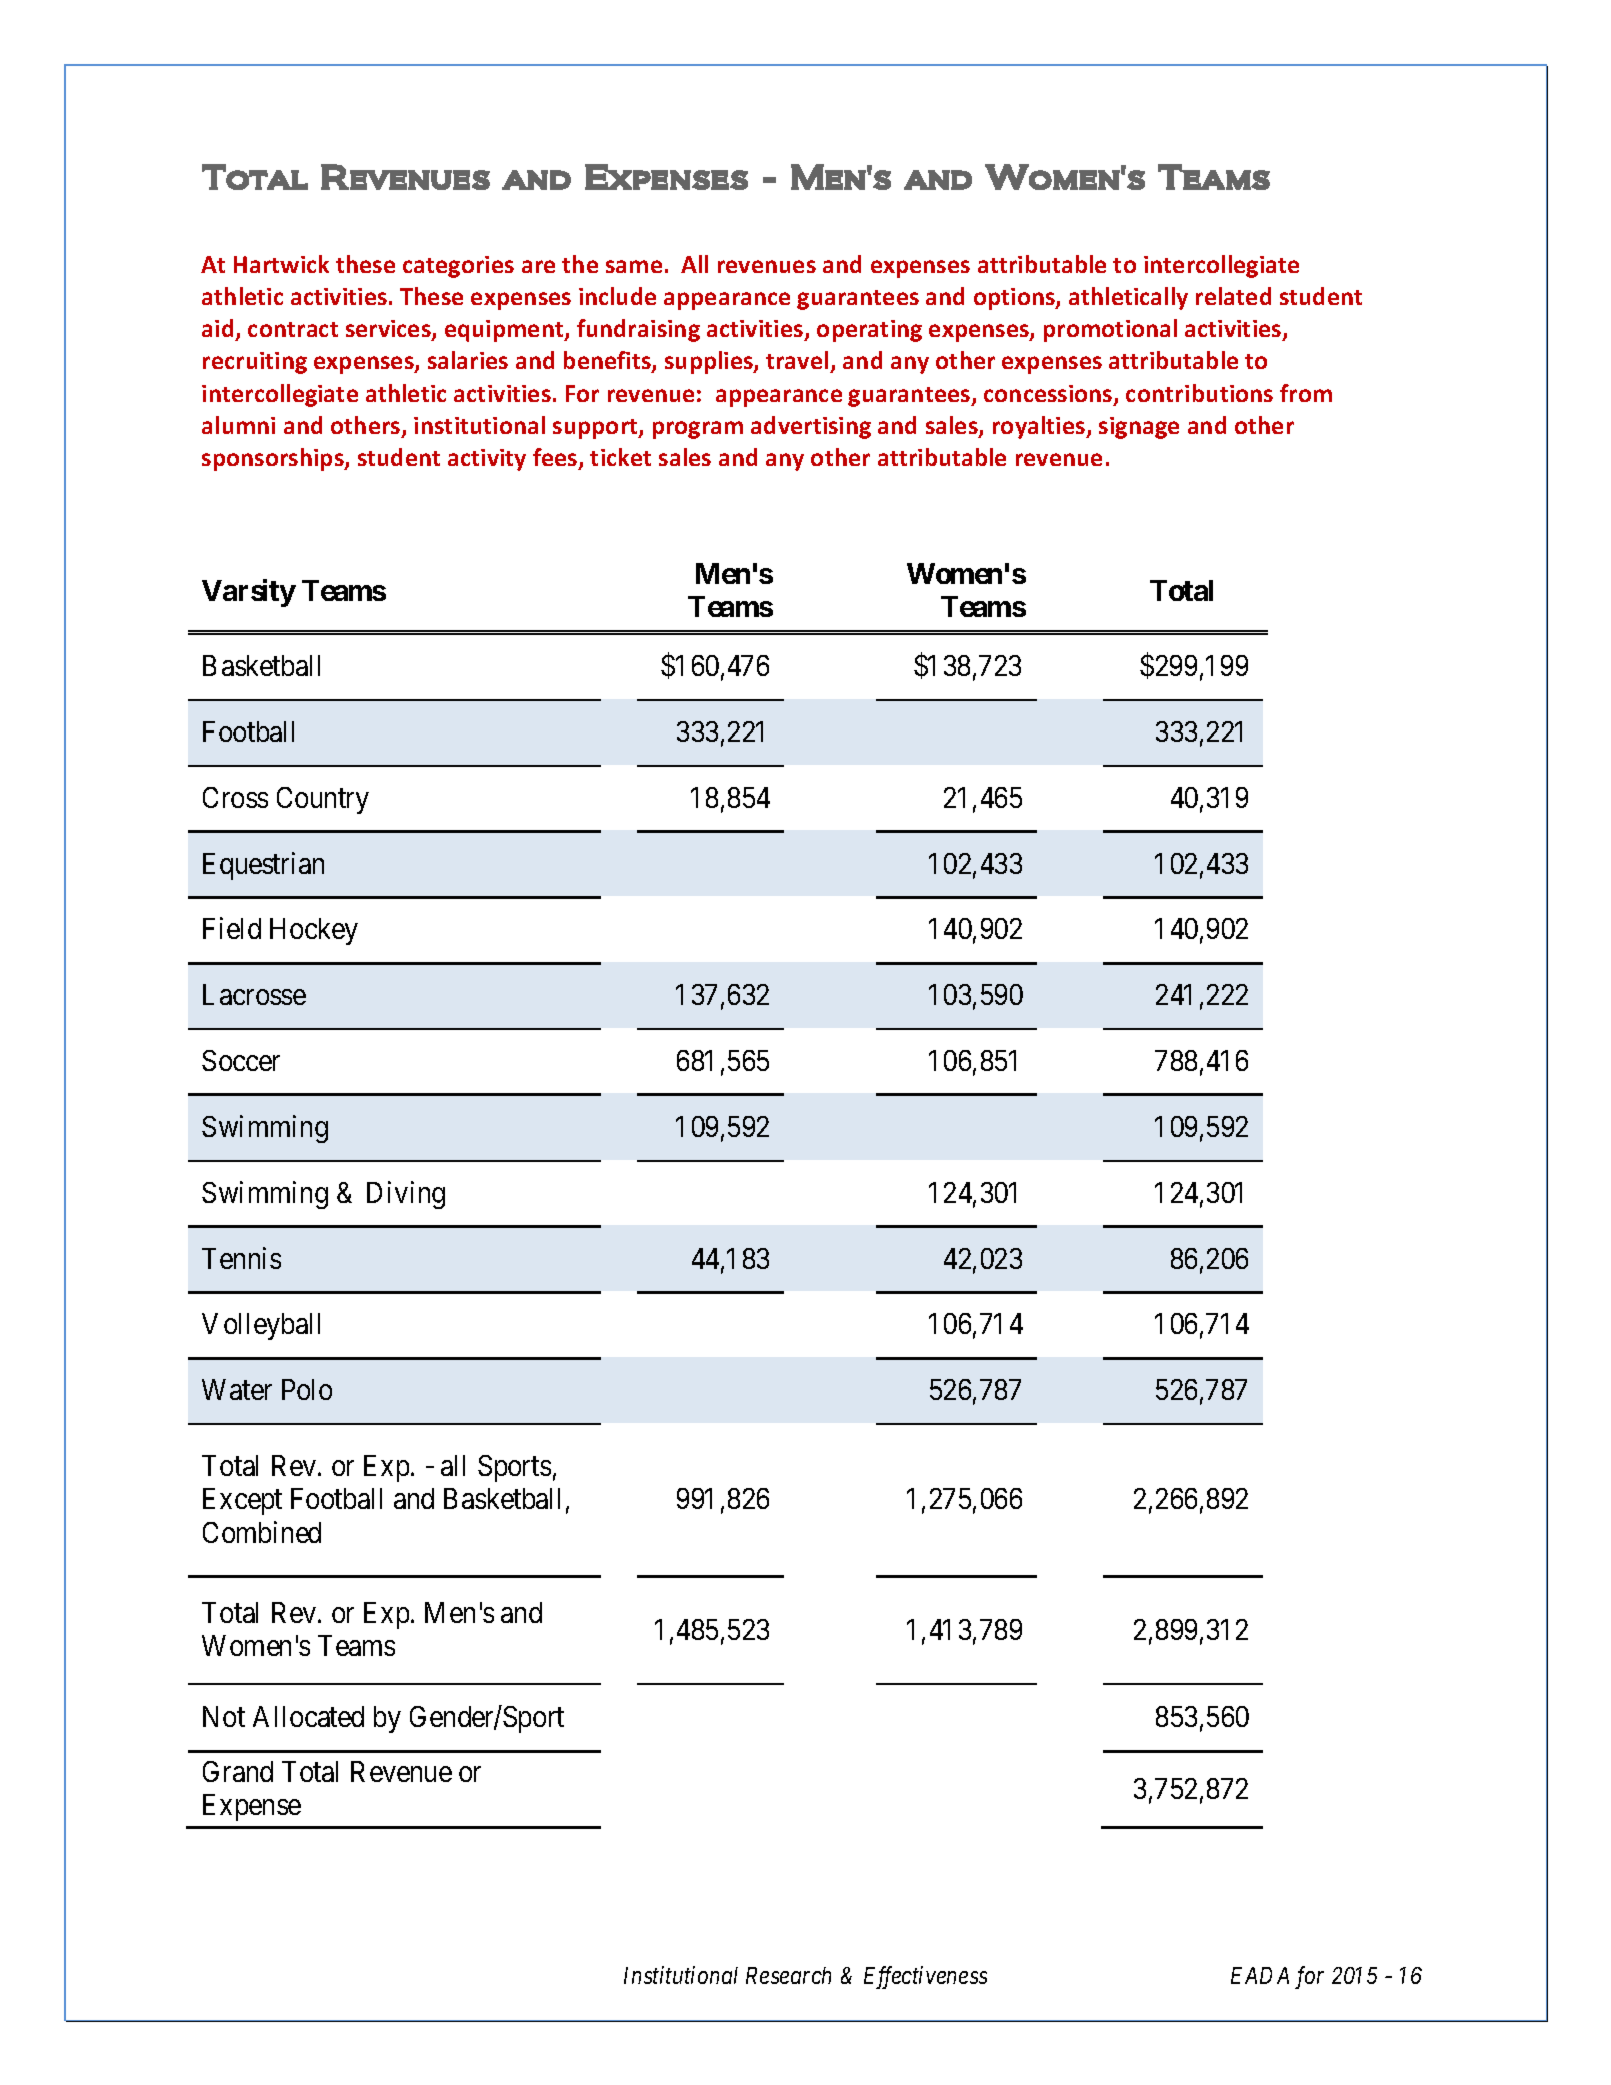 The image size is (1611, 2085). What do you see at coordinates (389, 330) in the image?
I see `services` at bounding box center [389, 330].
